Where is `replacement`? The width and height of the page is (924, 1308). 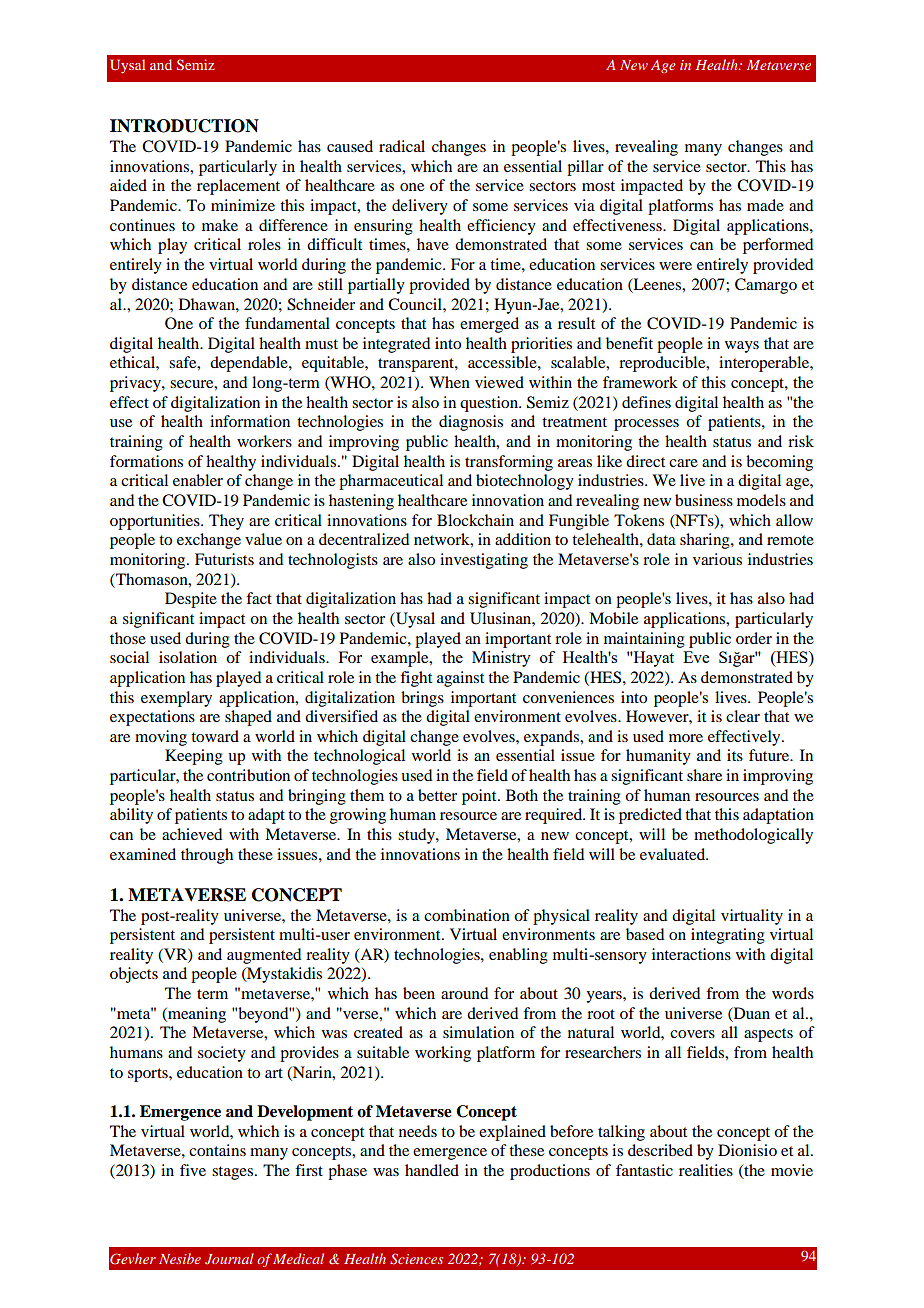
replacement is located at coordinates (238, 187).
